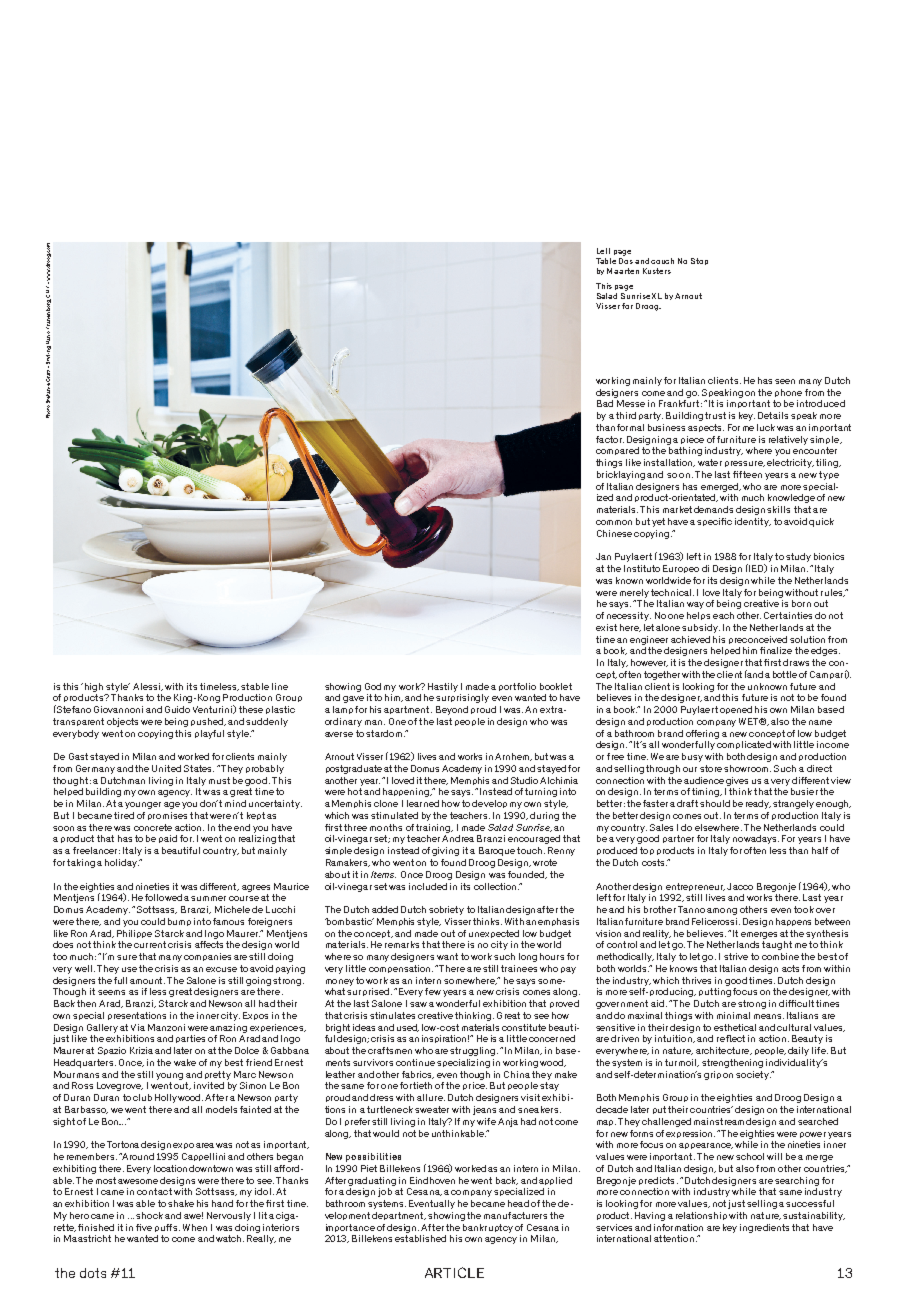 The image size is (905, 1316). What do you see at coordinates (603, 556) in the screenshot?
I see `Jan` at bounding box center [603, 556].
